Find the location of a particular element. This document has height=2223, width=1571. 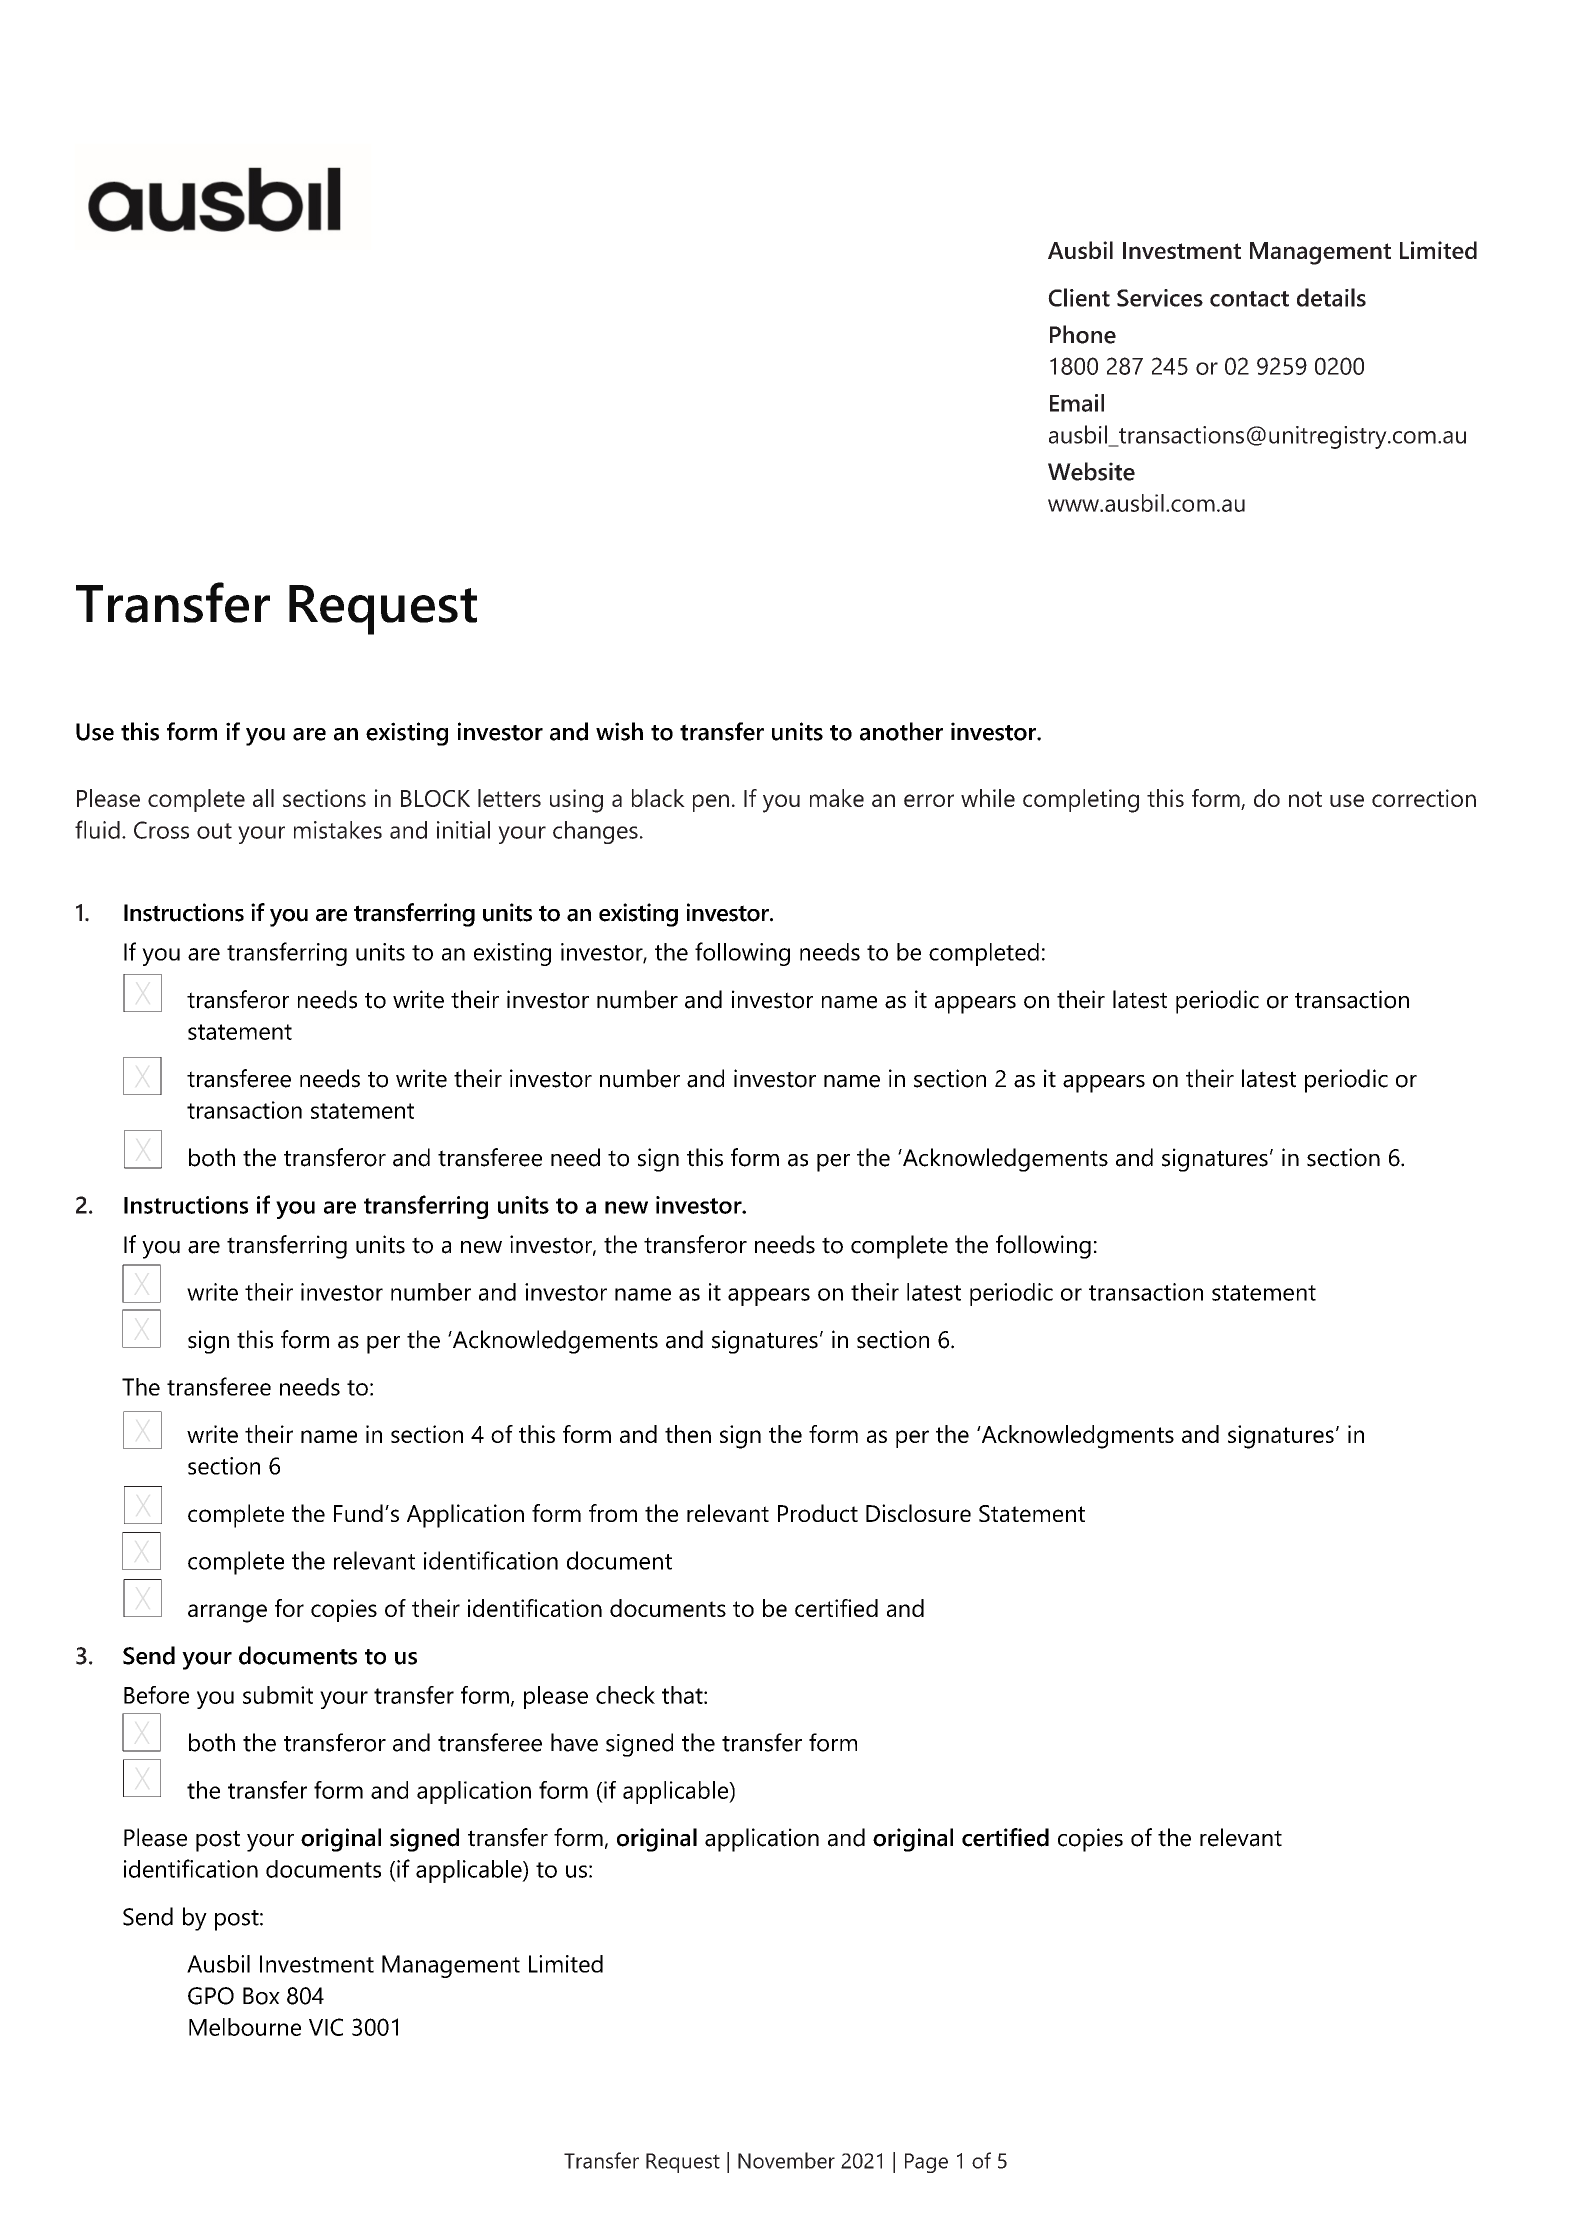

Phone is located at coordinates (1083, 334).
